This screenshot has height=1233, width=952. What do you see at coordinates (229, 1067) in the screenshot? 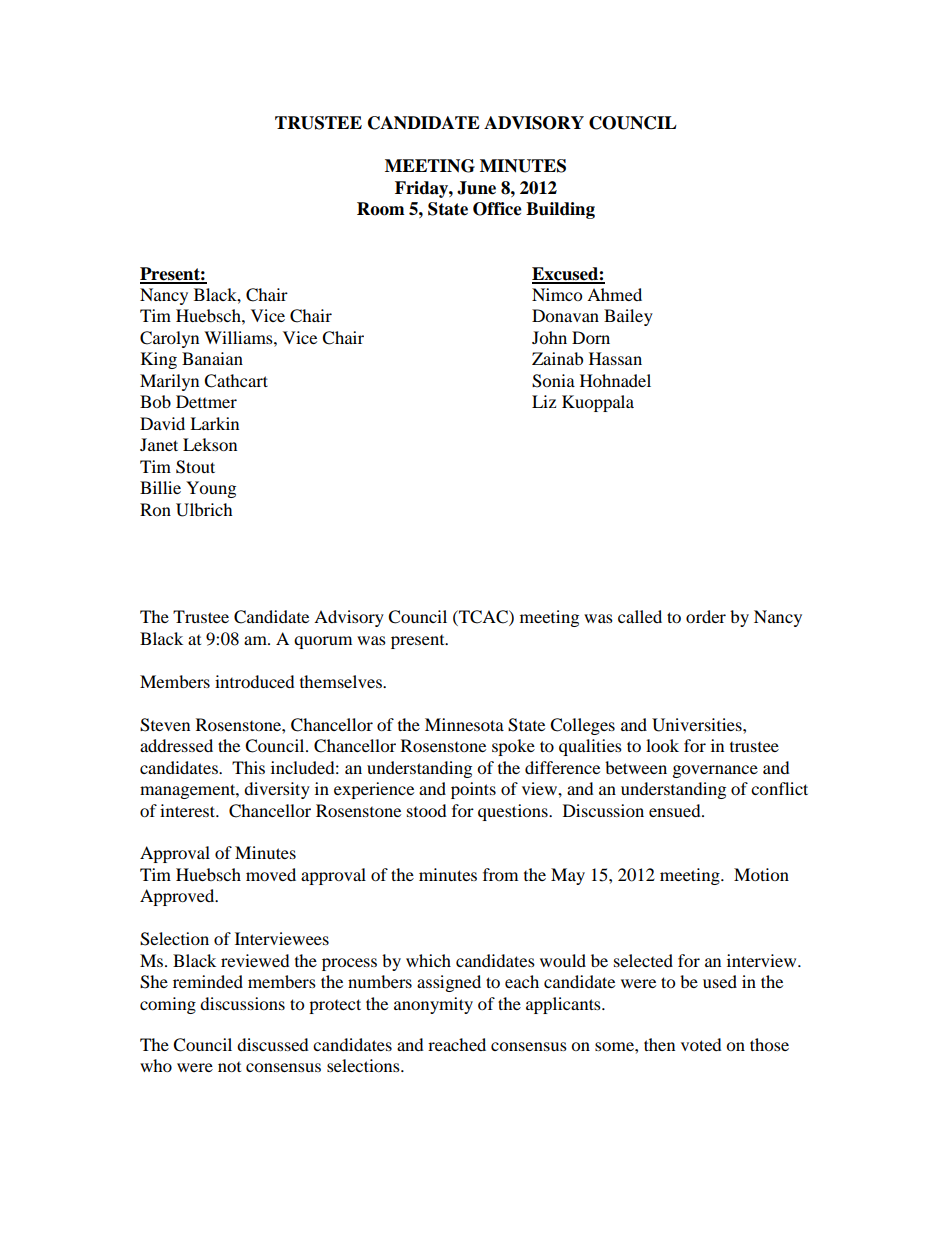
I see `not` at bounding box center [229, 1067].
